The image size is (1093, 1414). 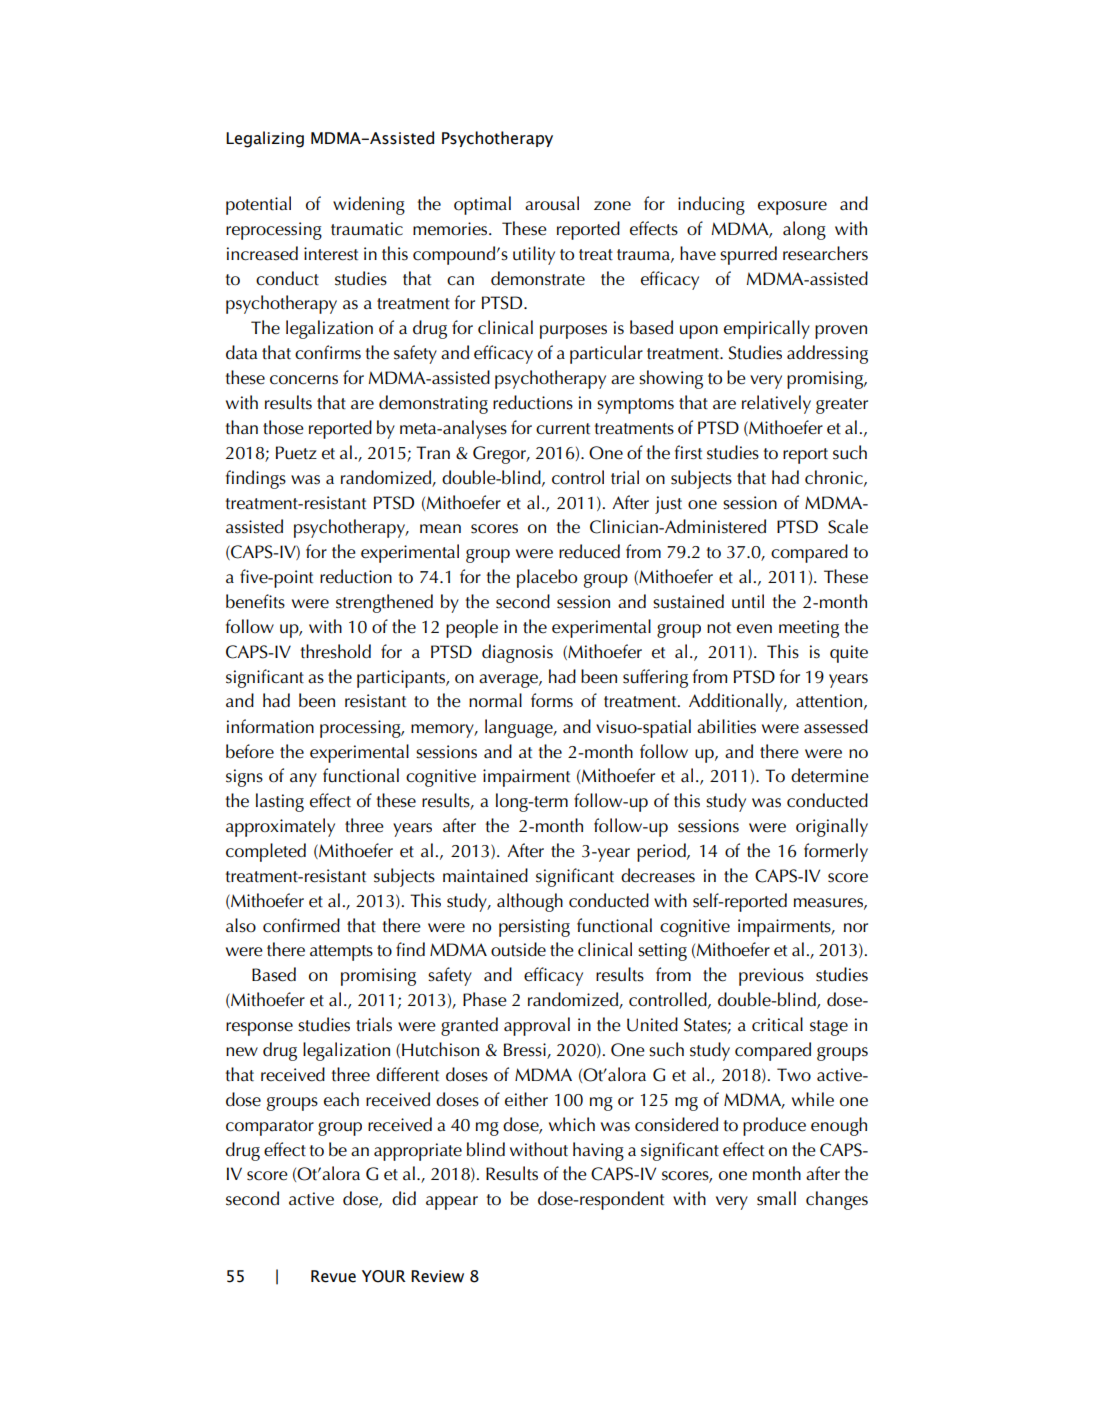 What do you see at coordinates (452, 1203) in the screenshot?
I see `appear` at bounding box center [452, 1203].
